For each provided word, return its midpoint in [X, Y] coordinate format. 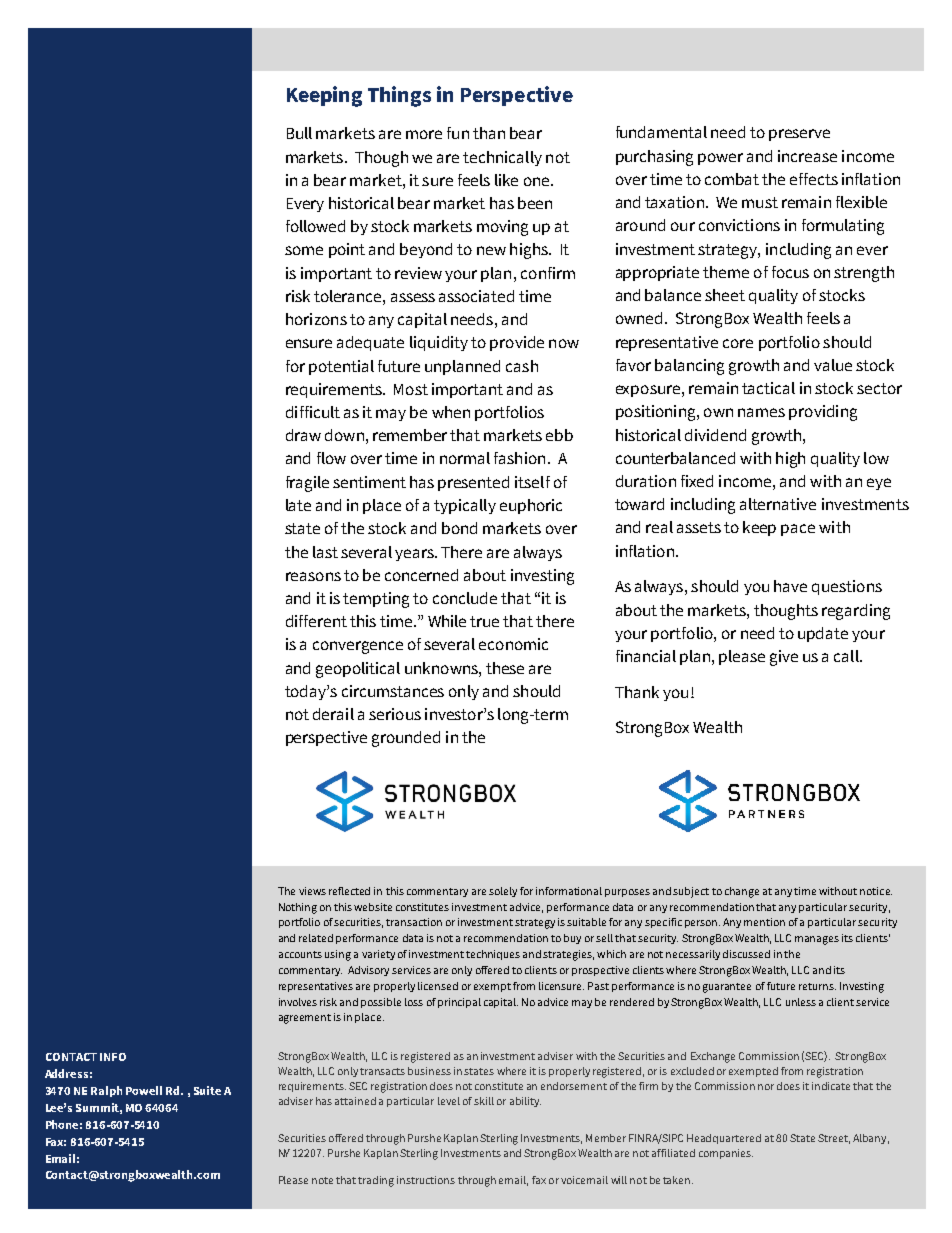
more [424, 134]
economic [513, 644]
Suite [207, 1090]
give [784, 658]
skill [484, 1101]
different [316, 621]
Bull [299, 133]
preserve [799, 135]
